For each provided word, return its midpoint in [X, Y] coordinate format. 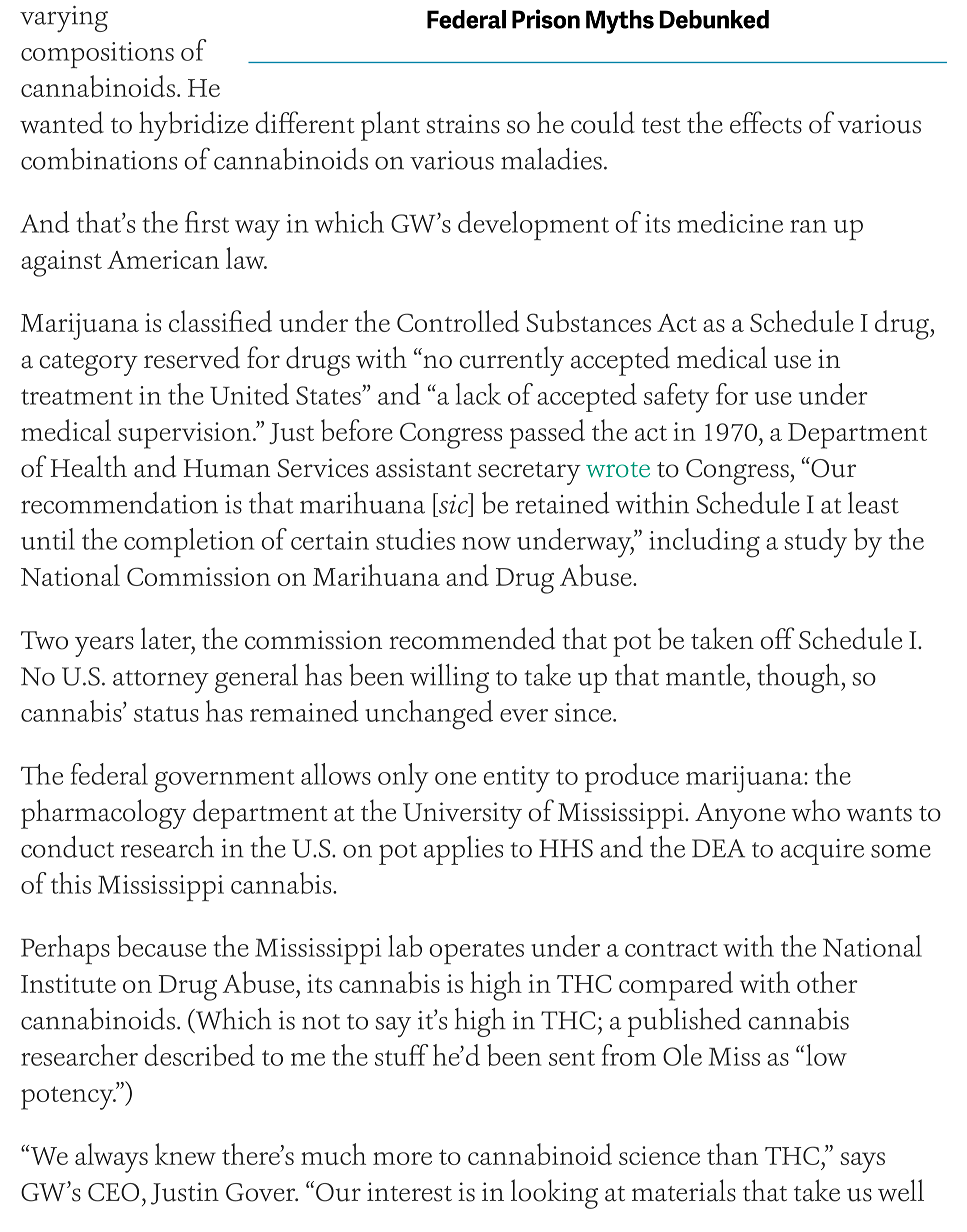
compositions [97, 55]
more [402, 1158]
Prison [546, 19]
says [862, 1162]
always [111, 1158]
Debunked [714, 19]
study [815, 543]
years [104, 646]
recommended [472, 638]
